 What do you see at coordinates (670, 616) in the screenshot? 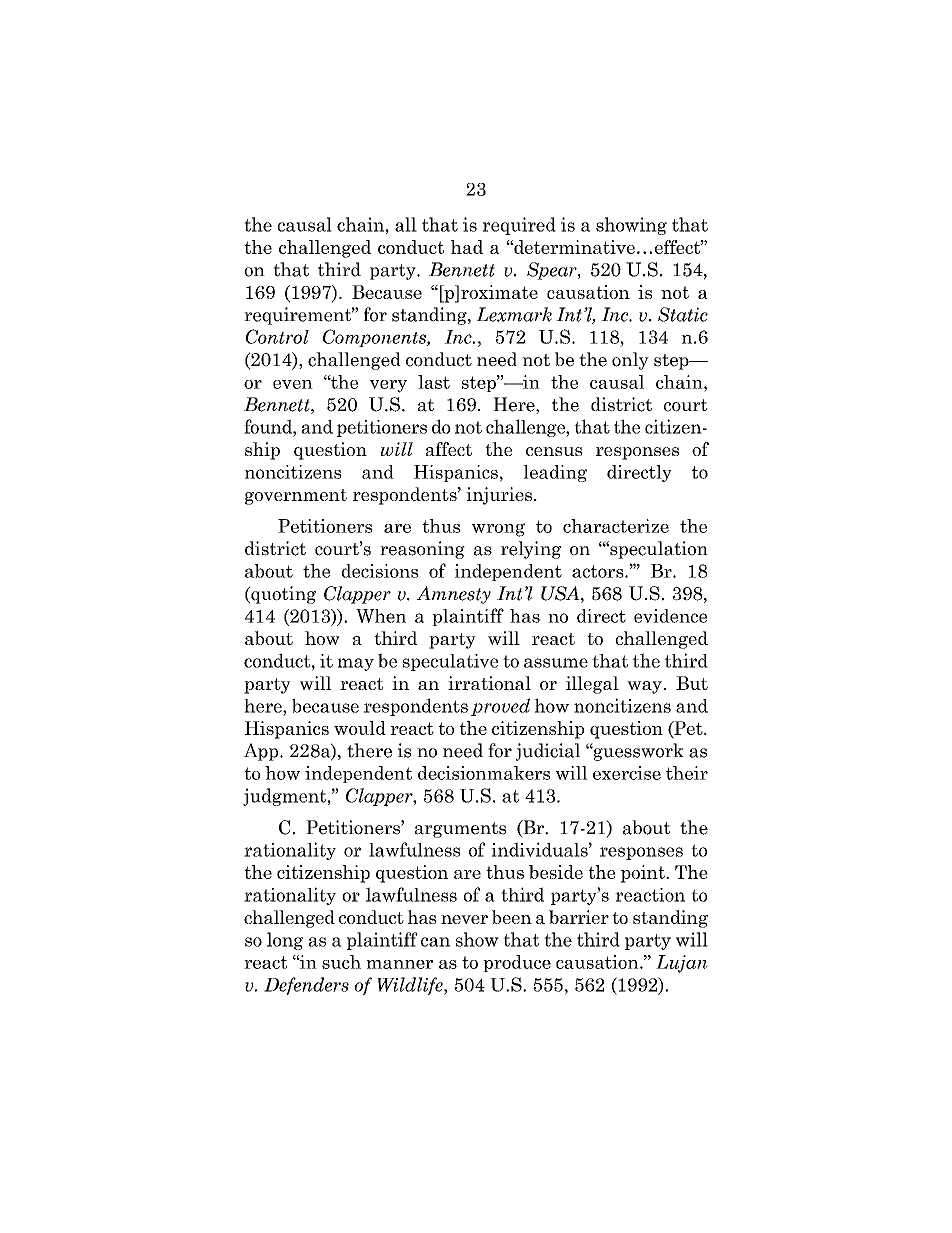
I see `evidence` at bounding box center [670, 616].
